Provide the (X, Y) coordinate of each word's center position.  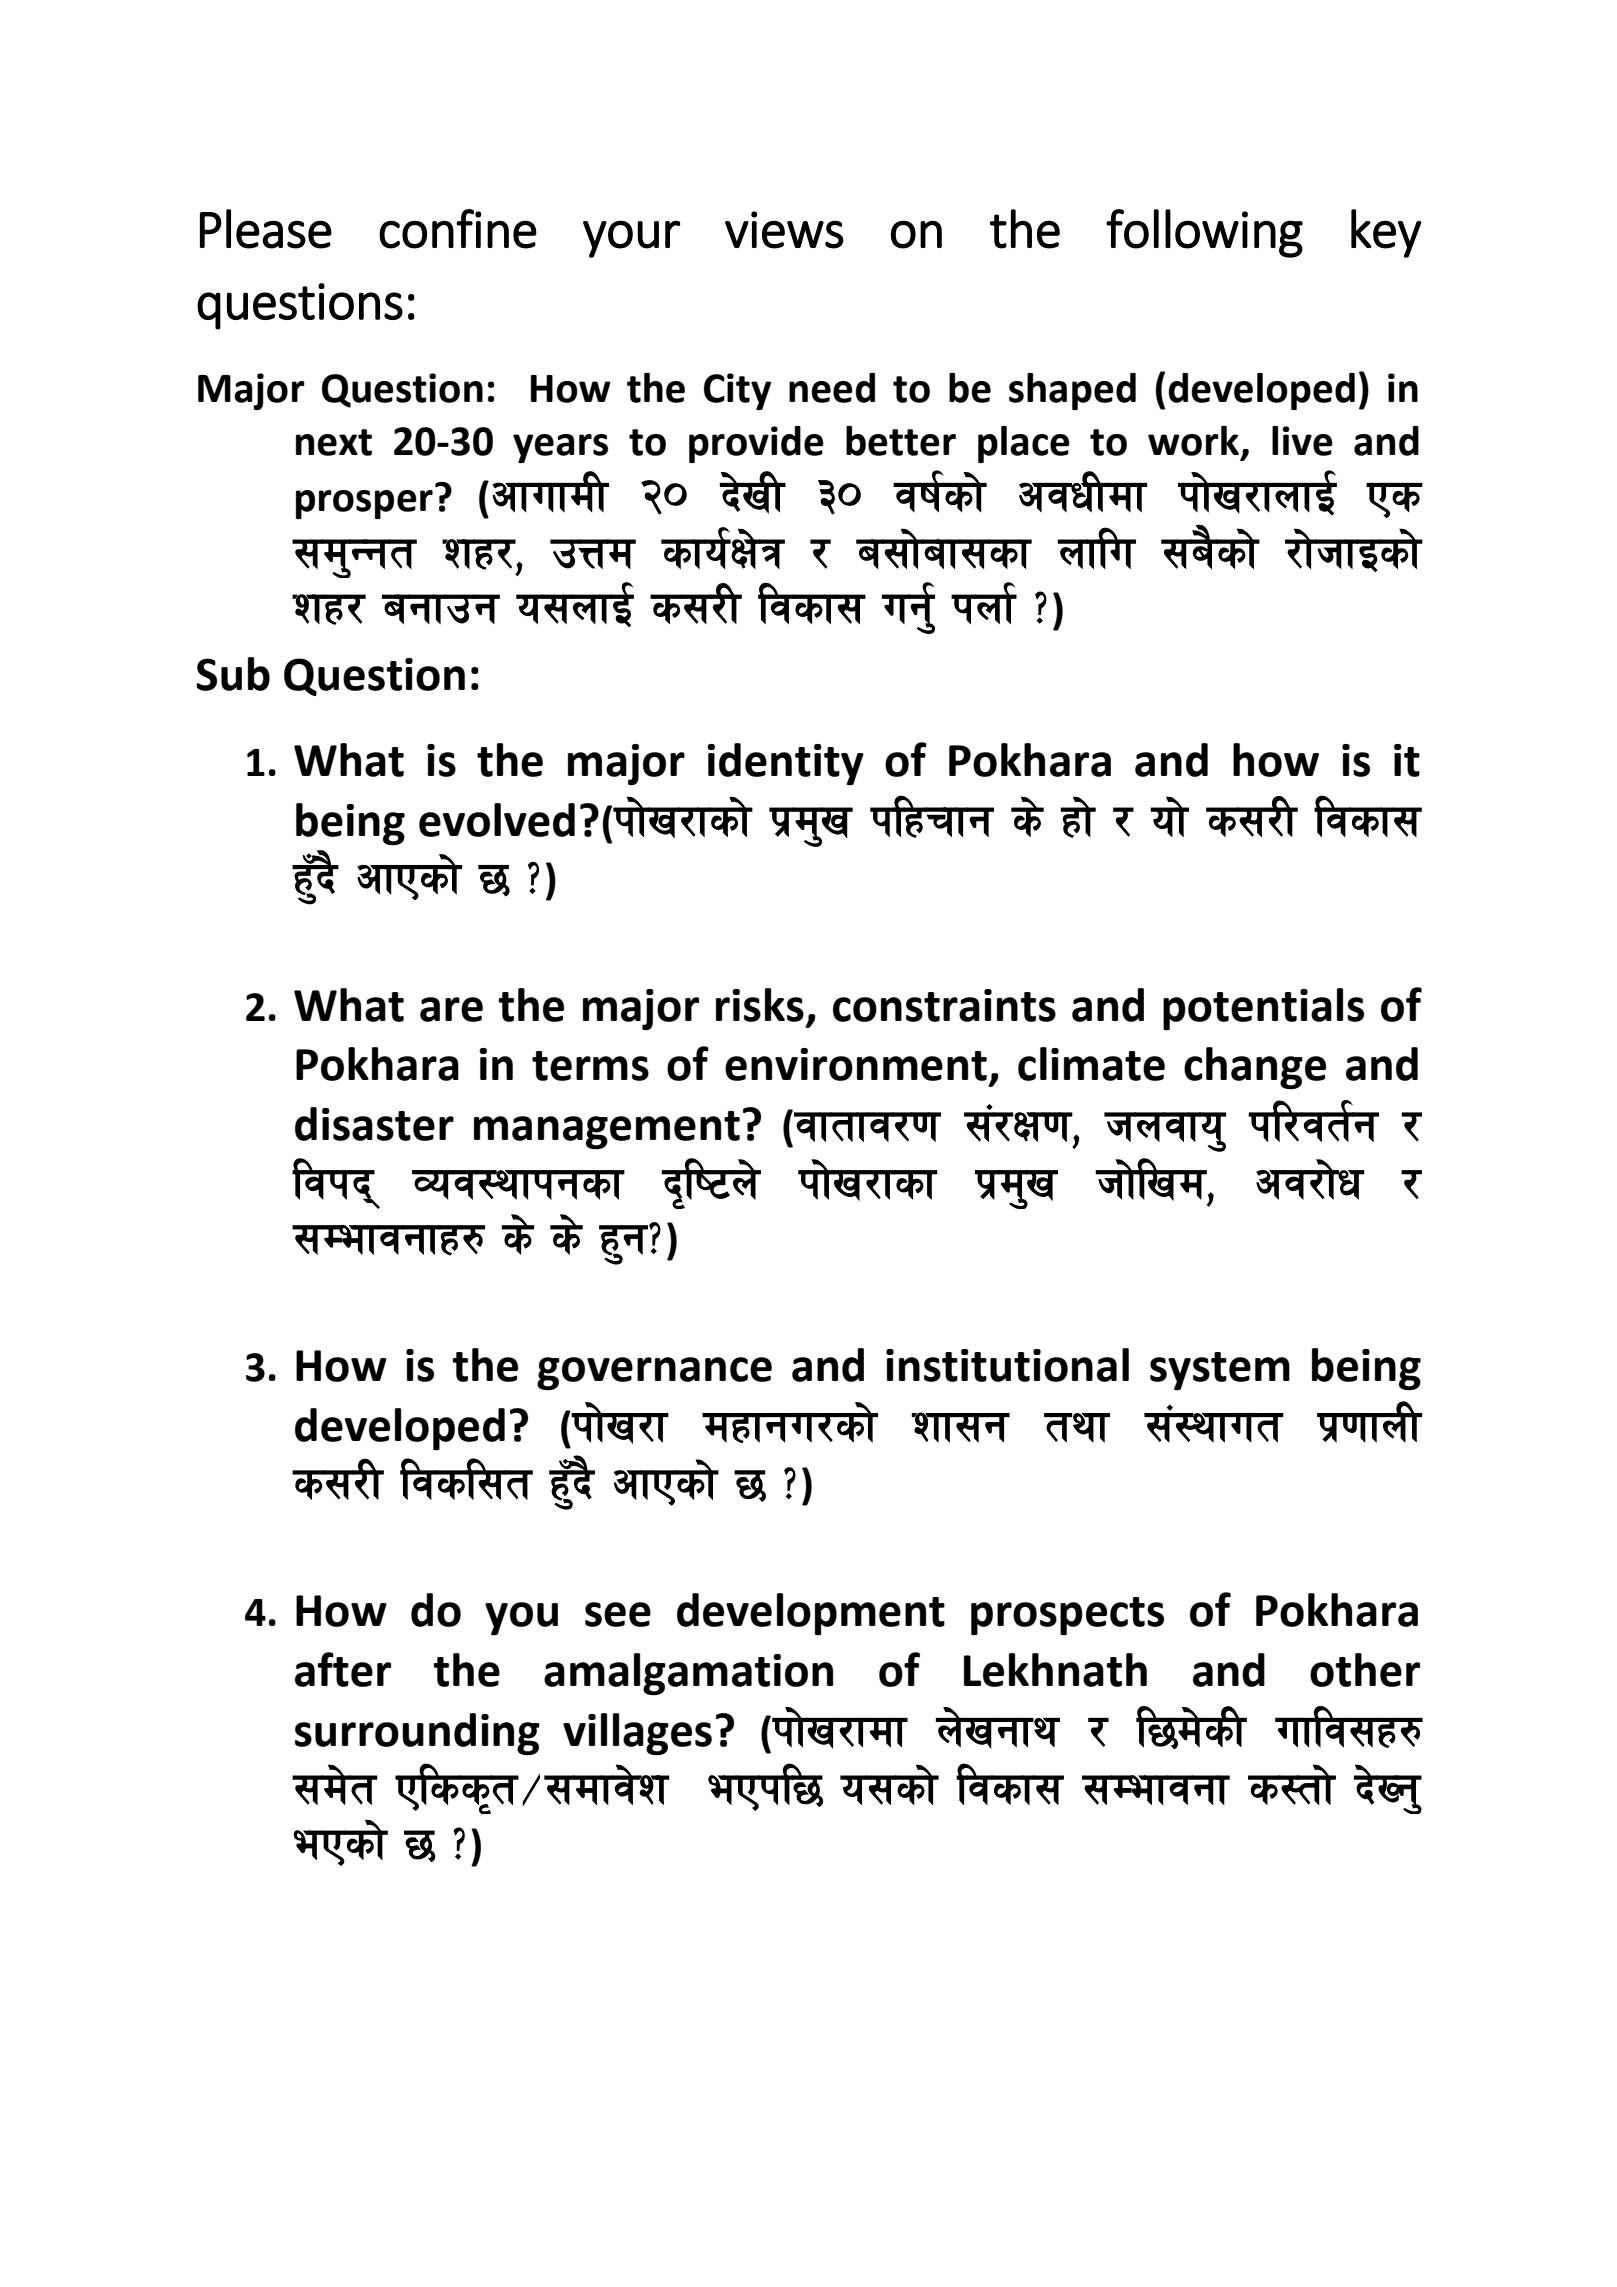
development (811, 1614)
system (1220, 1371)
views (784, 230)
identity (785, 764)
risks (760, 1005)
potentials (1263, 1009)
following (1204, 233)
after (343, 1669)
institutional (1007, 1365)
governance (654, 1373)
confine (458, 229)
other (1365, 1670)
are (451, 1009)
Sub (233, 674)
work (1195, 442)
